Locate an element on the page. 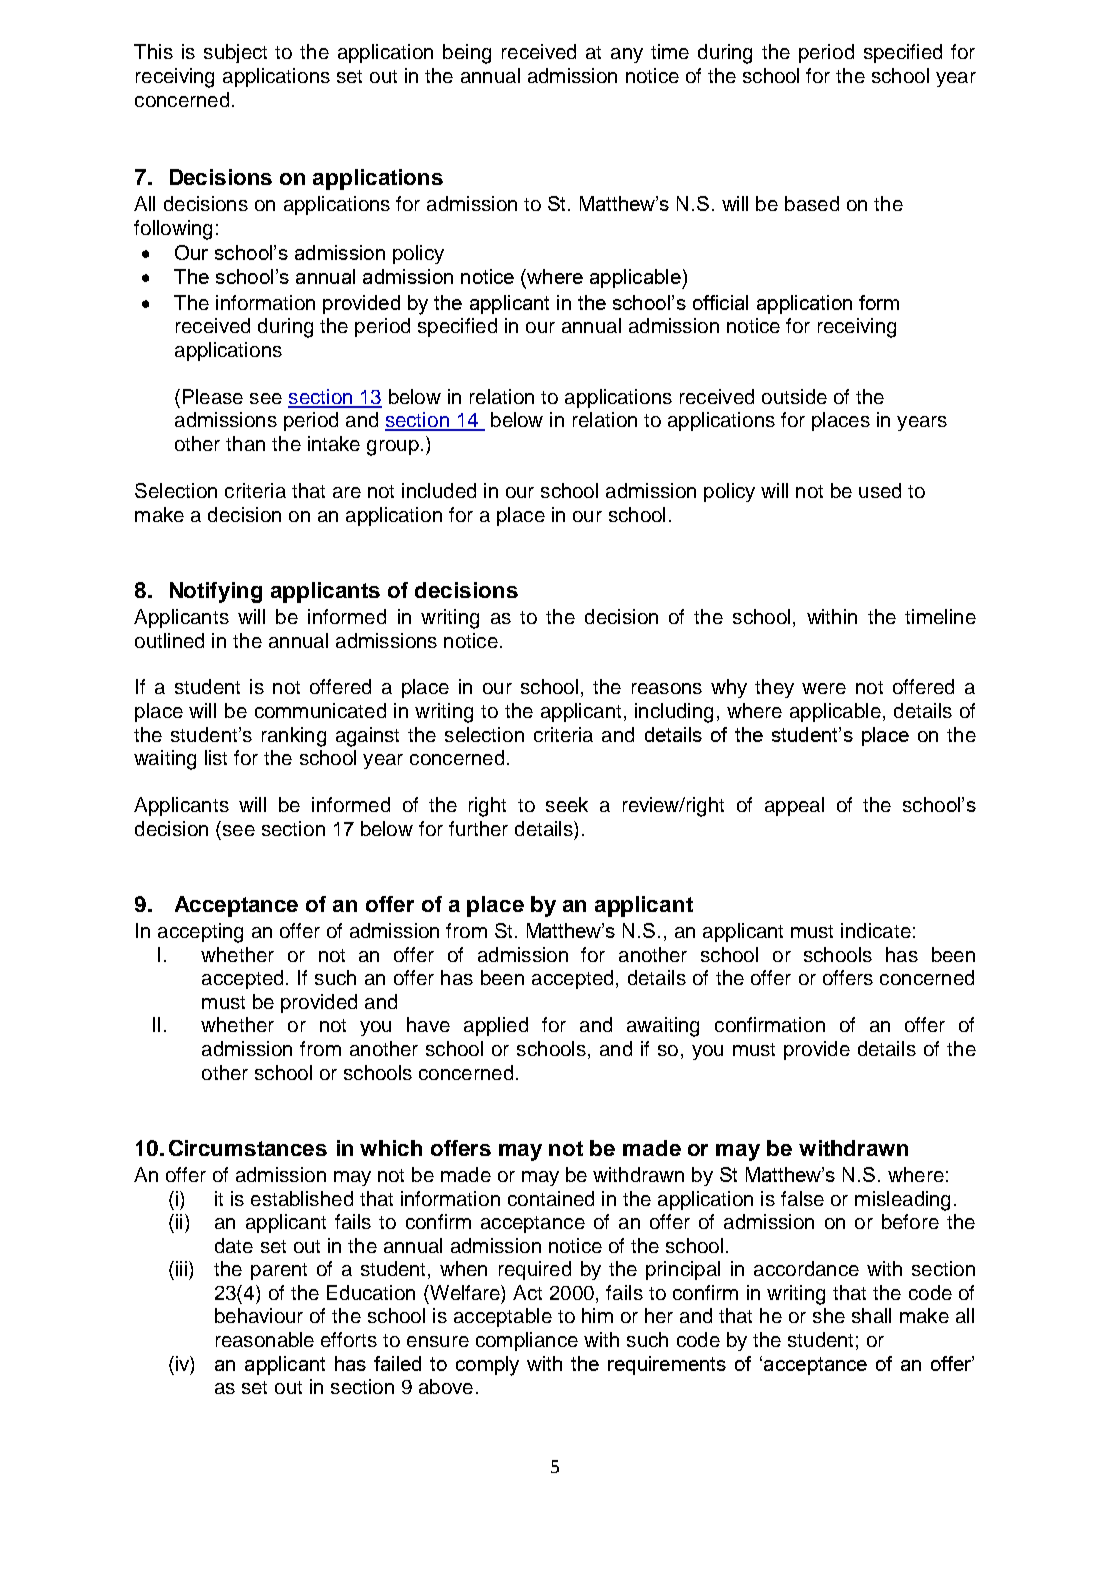 The image size is (1110, 1569). based is located at coordinates (812, 203).
